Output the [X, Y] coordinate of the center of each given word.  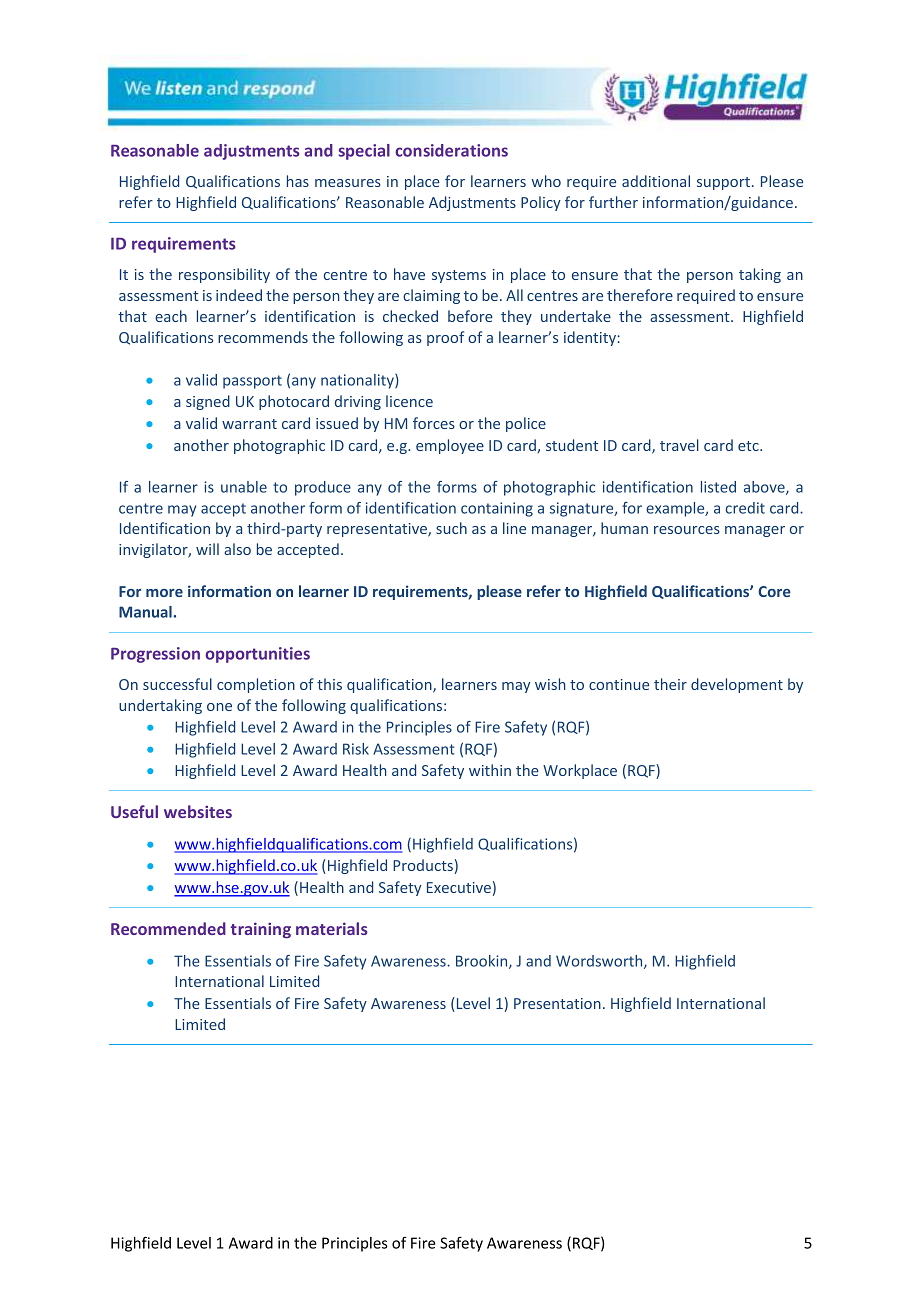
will [207, 549]
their [670, 684]
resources [687, 530]
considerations [451, 150]
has [298, 181]
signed [208, 402]
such [451, 528]
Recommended [168, 928]
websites [198, 811]
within [490, 770]
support [723, 183]
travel [679, 445]
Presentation [557, 1003]
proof [445, 338]
